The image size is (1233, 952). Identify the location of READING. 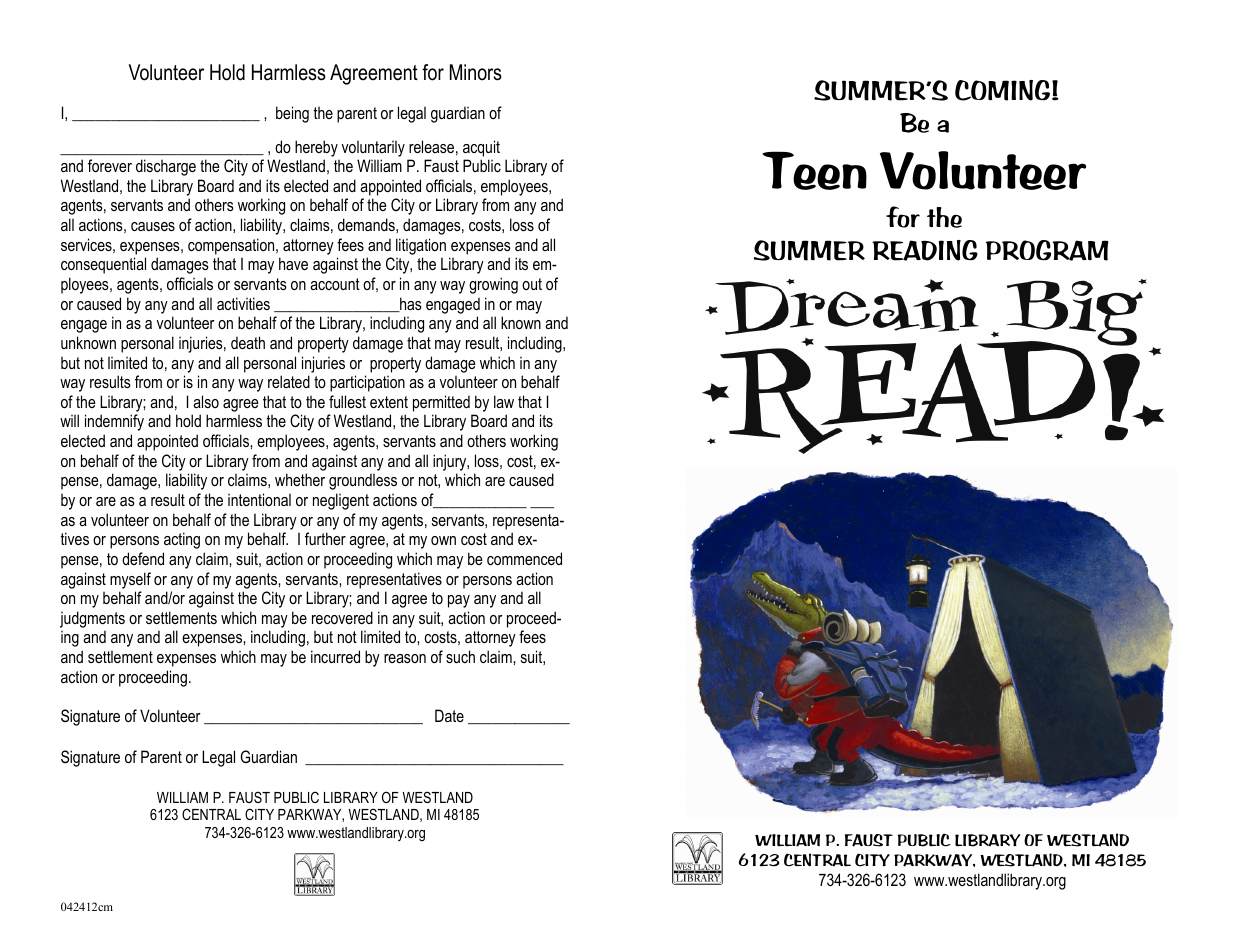
(925, 250).
